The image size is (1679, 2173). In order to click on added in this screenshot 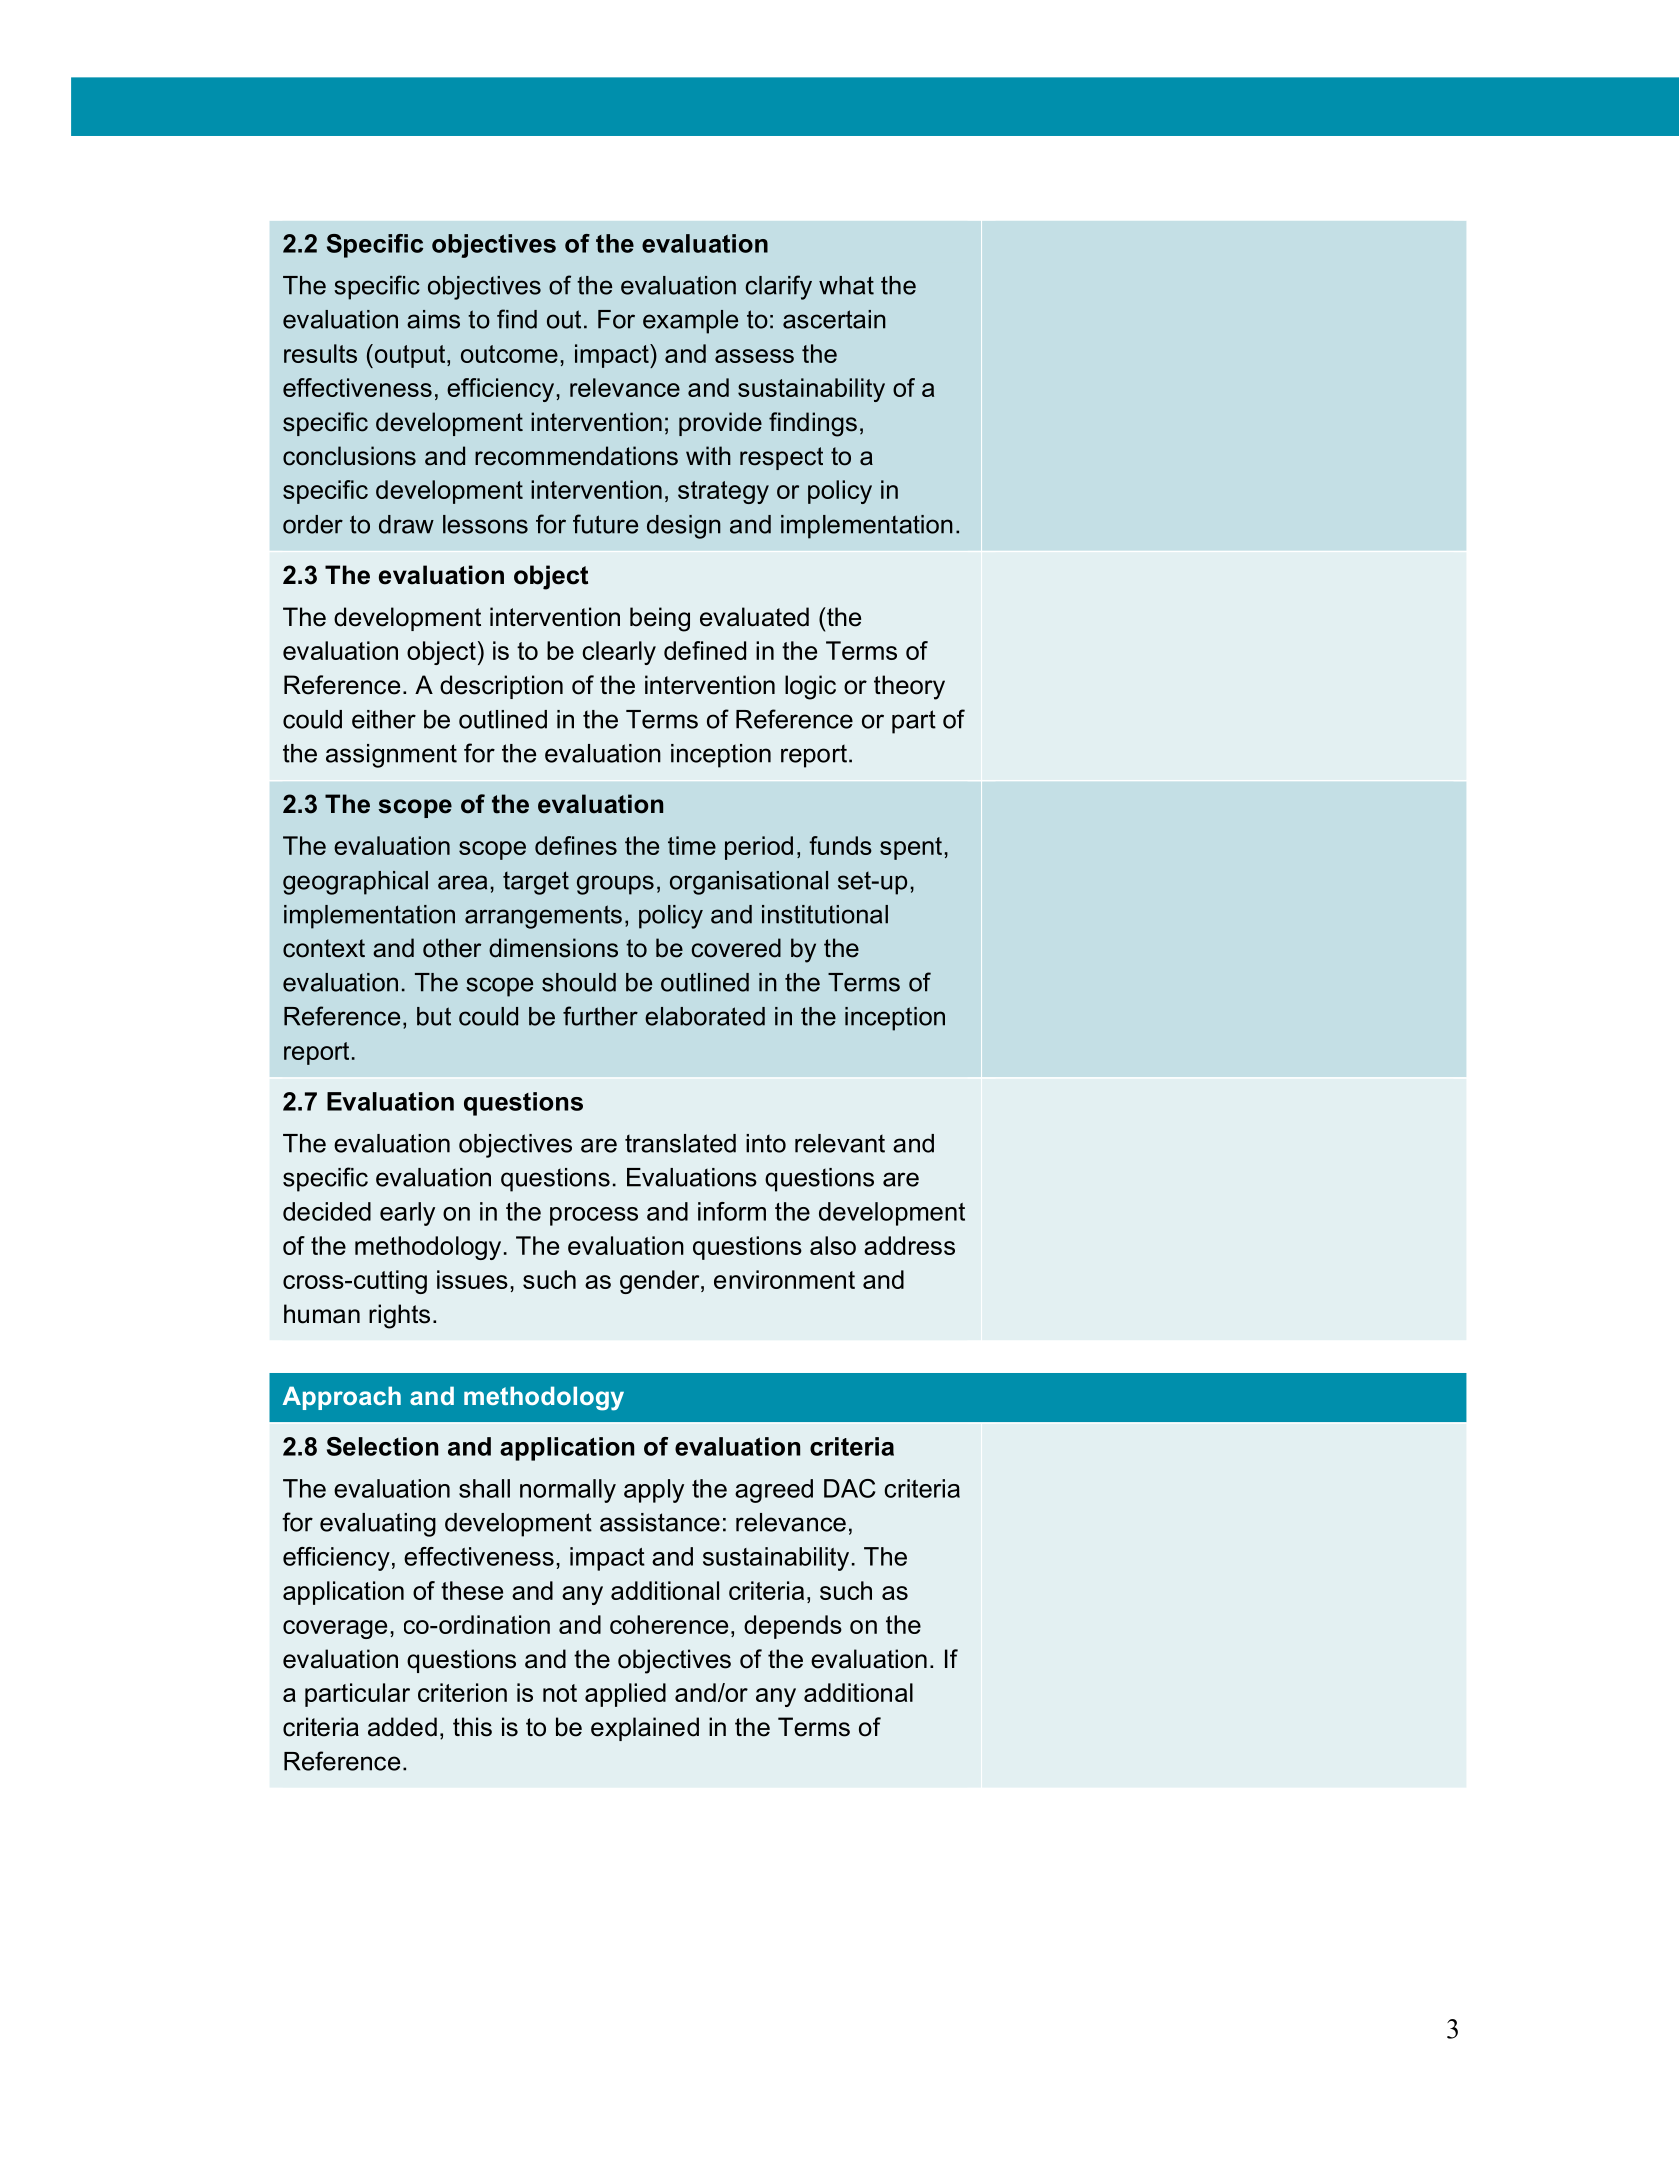, I will do `click(402, 1727)`.
